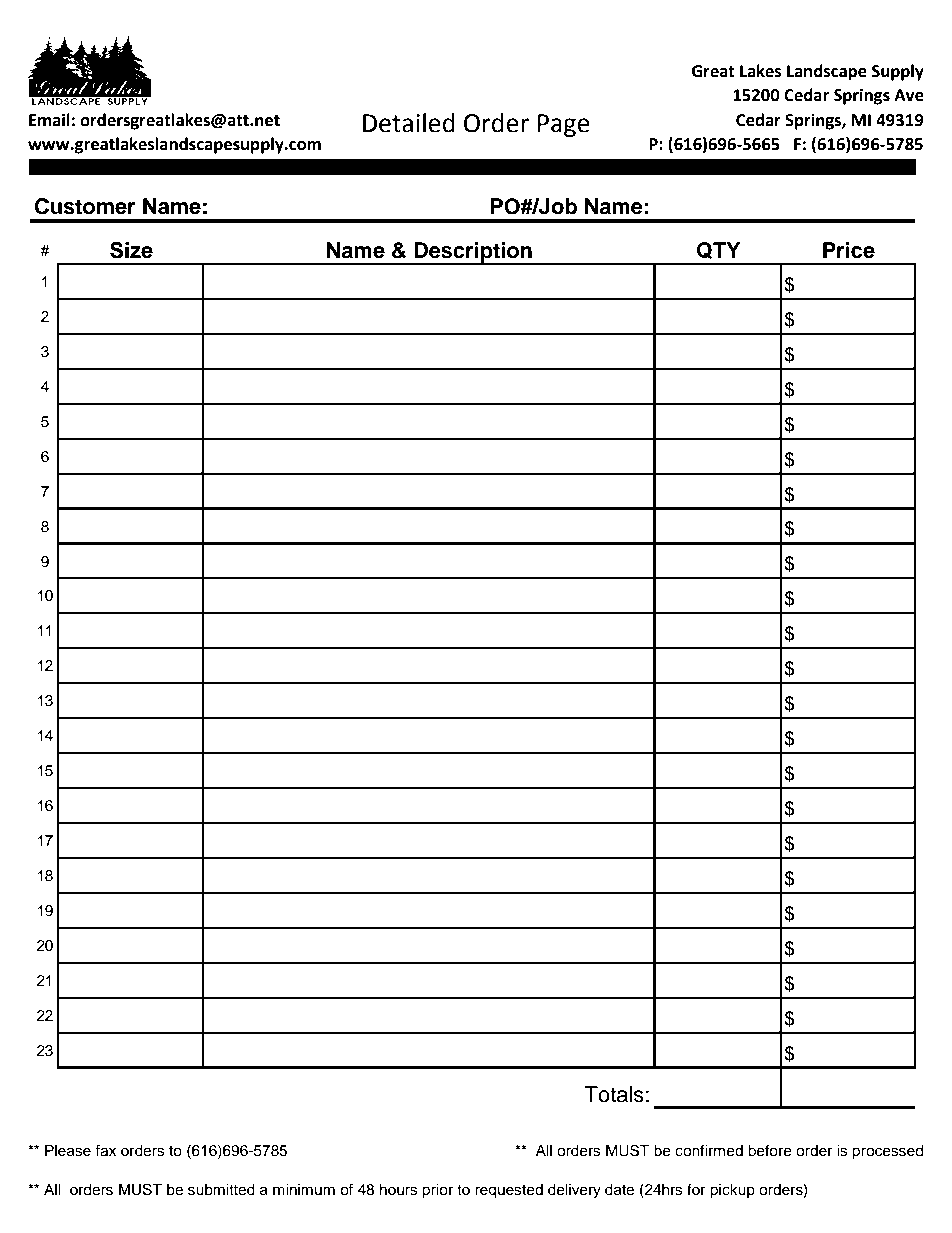 This page has height=1233, width=952. Describe the element at coordinates (105, 1150) in the page. I see `fax` at that location.
